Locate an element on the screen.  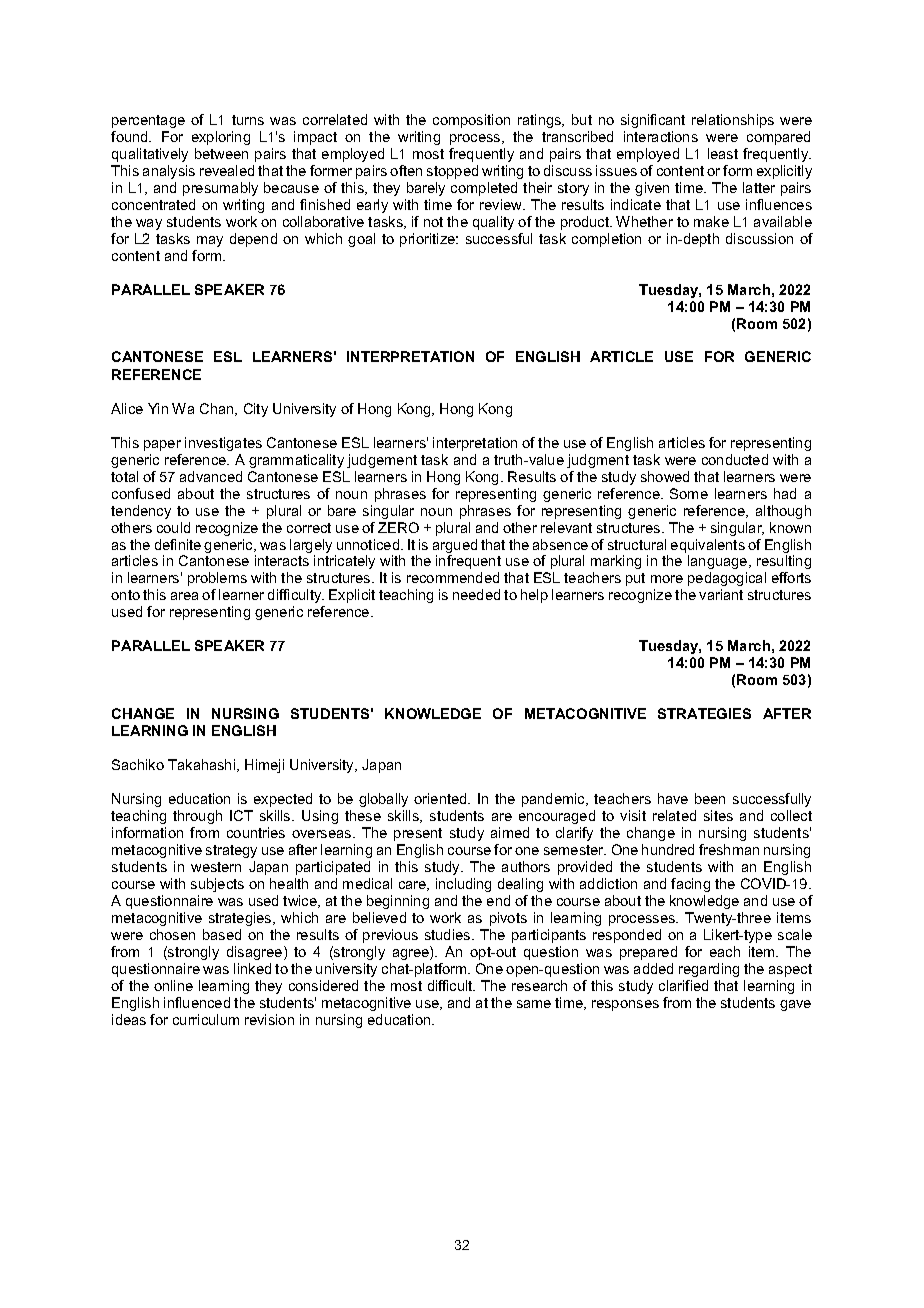
through is located at coordinates (197, 817).
